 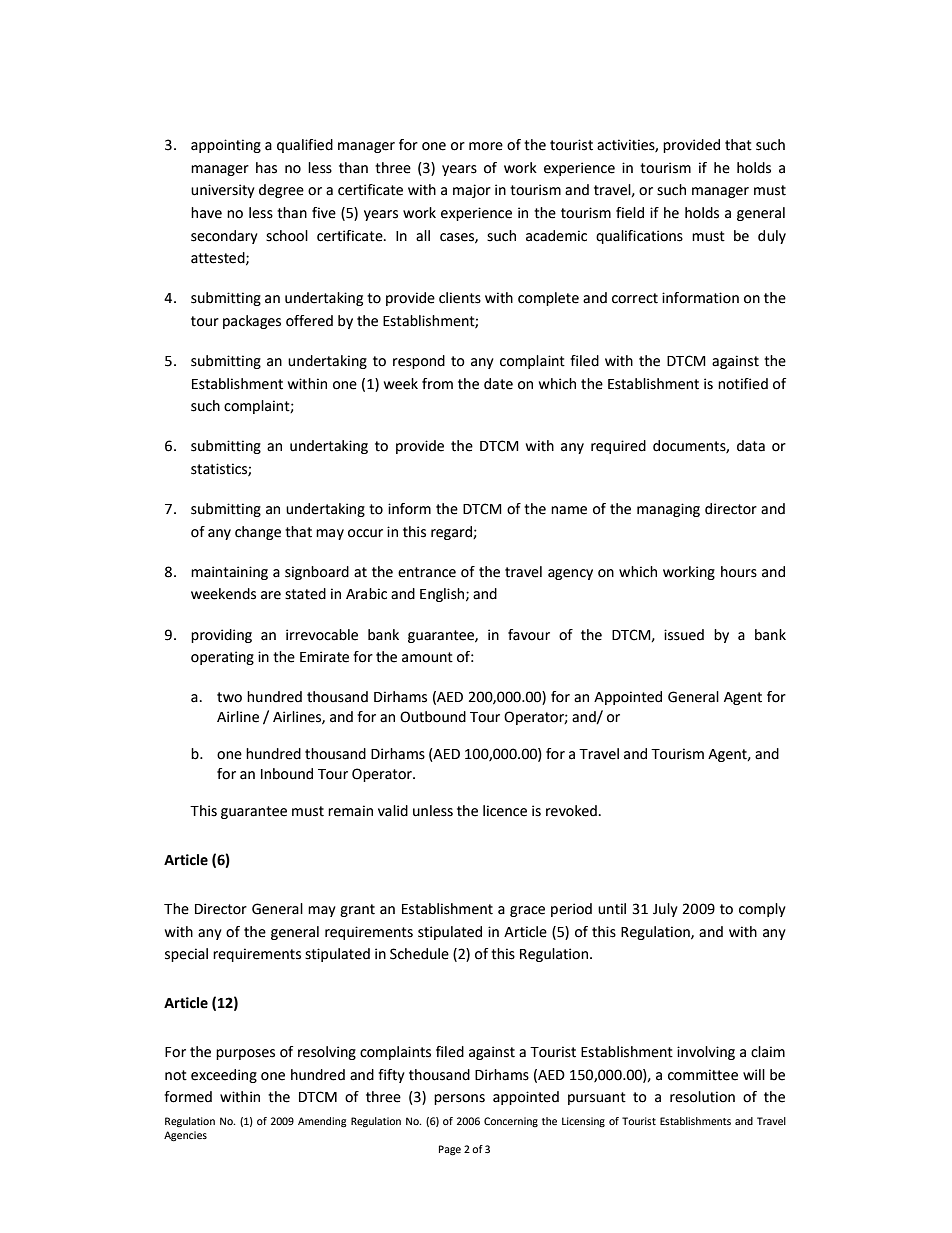 What do you see at coordinates (427, 657) in the document?
I see `amount` at bounding box center [427, 657].
